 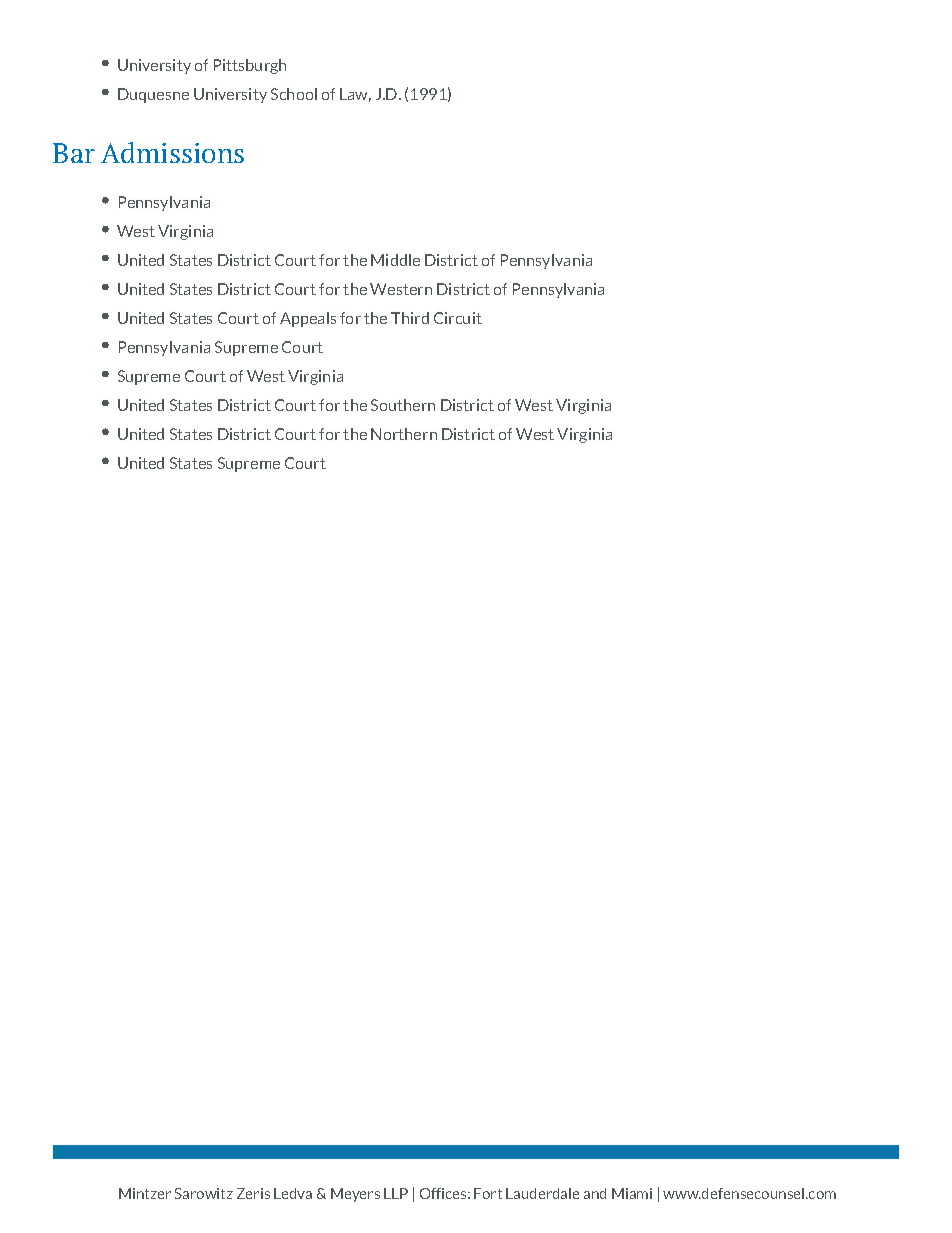 What do you see at coordinates (410, 318) in the document?
I see `Third` at bounding box center [410, 318].
